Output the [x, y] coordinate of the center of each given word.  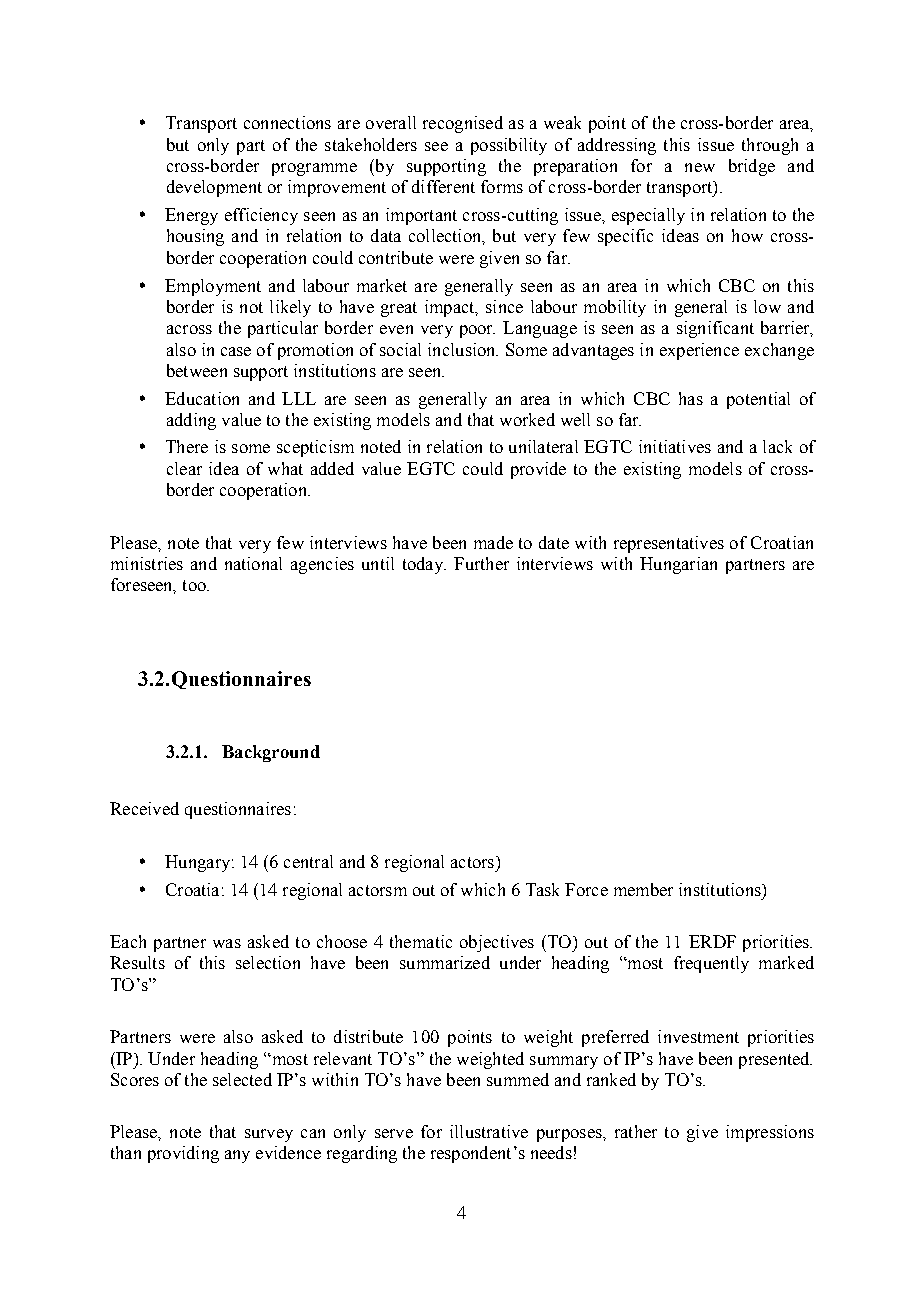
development [214, 188]
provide [538, 470]
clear [184, 468]
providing [183, 1154]
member [643, 889]
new [700, 167]
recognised [463, 124]
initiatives [675, 446]
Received [144, 808]
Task [542, 889]
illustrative [489, 1131]
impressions [770, 1133]
